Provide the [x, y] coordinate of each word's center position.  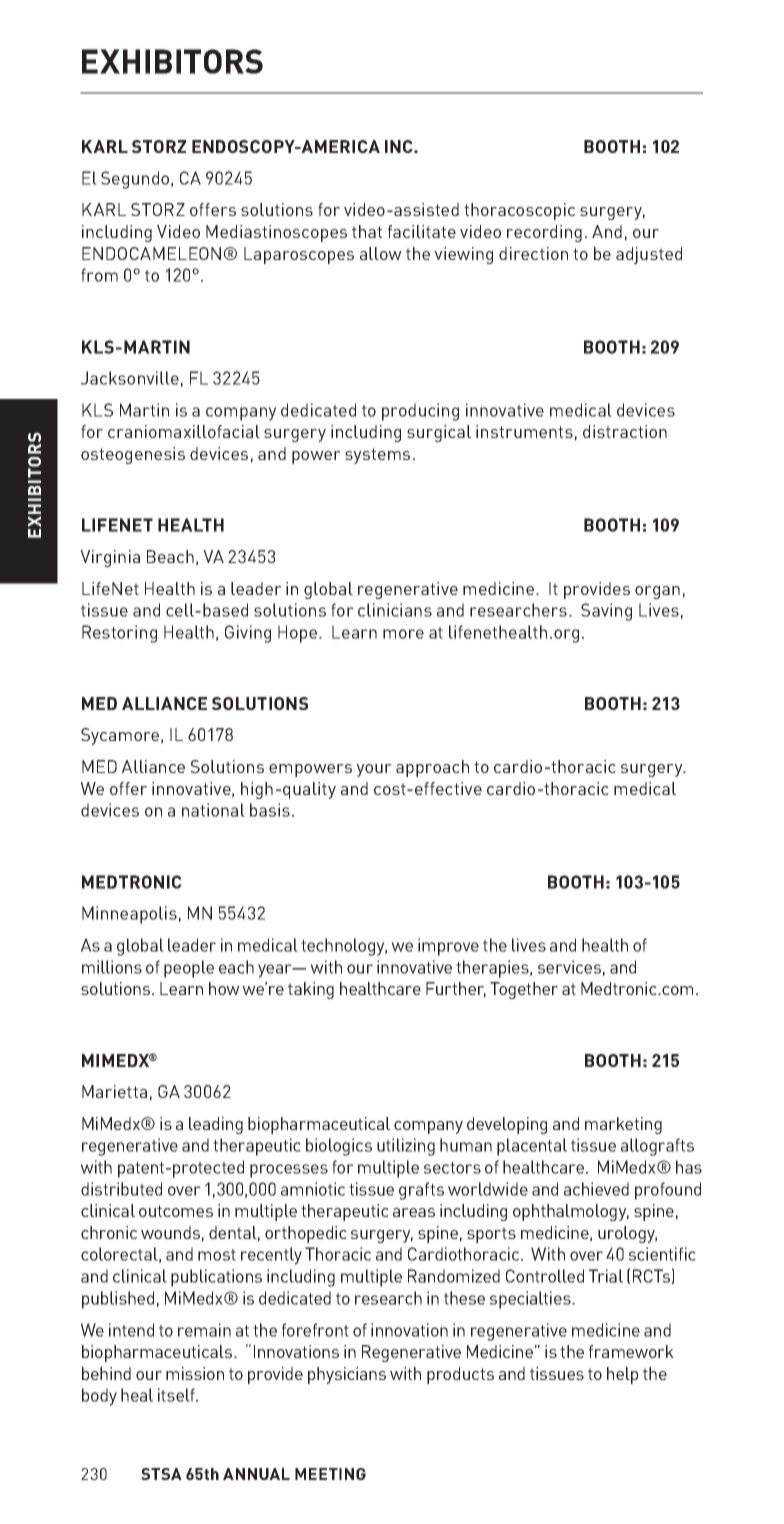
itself [177, 1395]
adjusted [649, 255]
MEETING [330, 1474]
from [99, 275]
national [213, 810]
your [374, 770]
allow [381, 253]
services [569, 967]
